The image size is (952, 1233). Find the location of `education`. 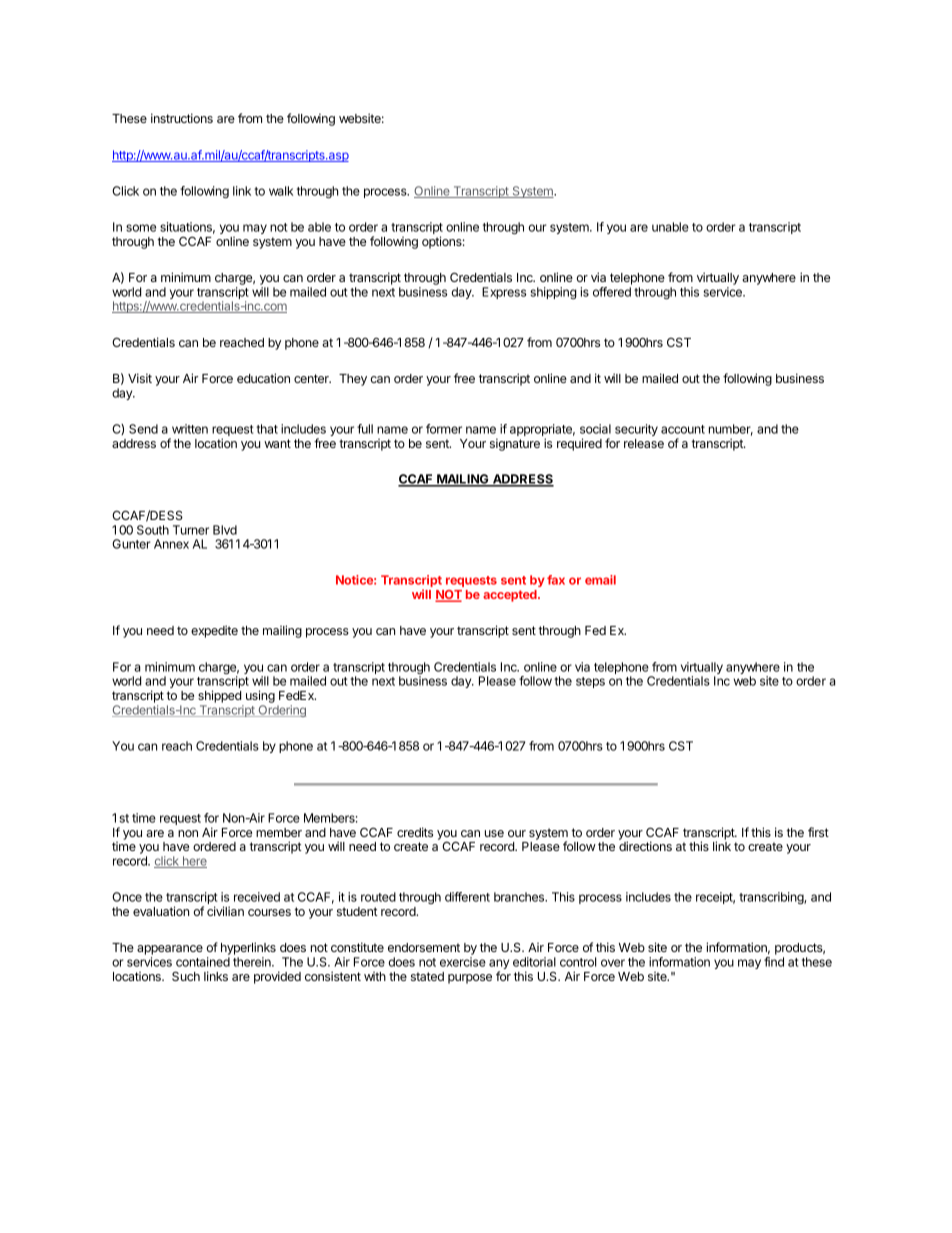

education is located at coordinates (263, 378).
